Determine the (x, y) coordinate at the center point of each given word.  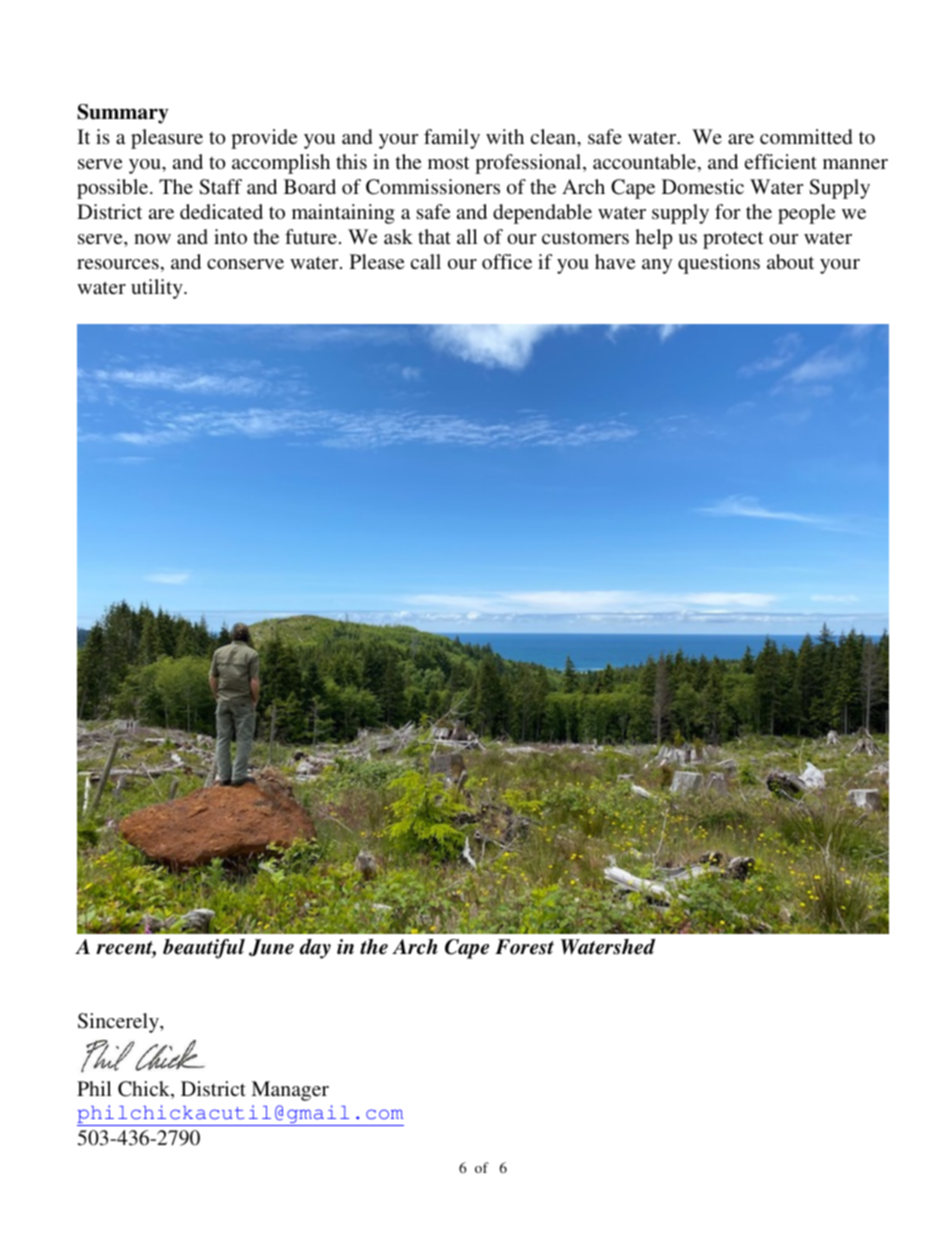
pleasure (167, 139)
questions (719, 264)
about (790, 261)
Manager (290, 1091)
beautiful (204, 949)
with (505, 136)
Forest (524, 947)
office (507, 261)
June (271, 947)
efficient (781, 161)
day (315, 949)
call (426, 261)
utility (158, 289)
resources (118, 264)
